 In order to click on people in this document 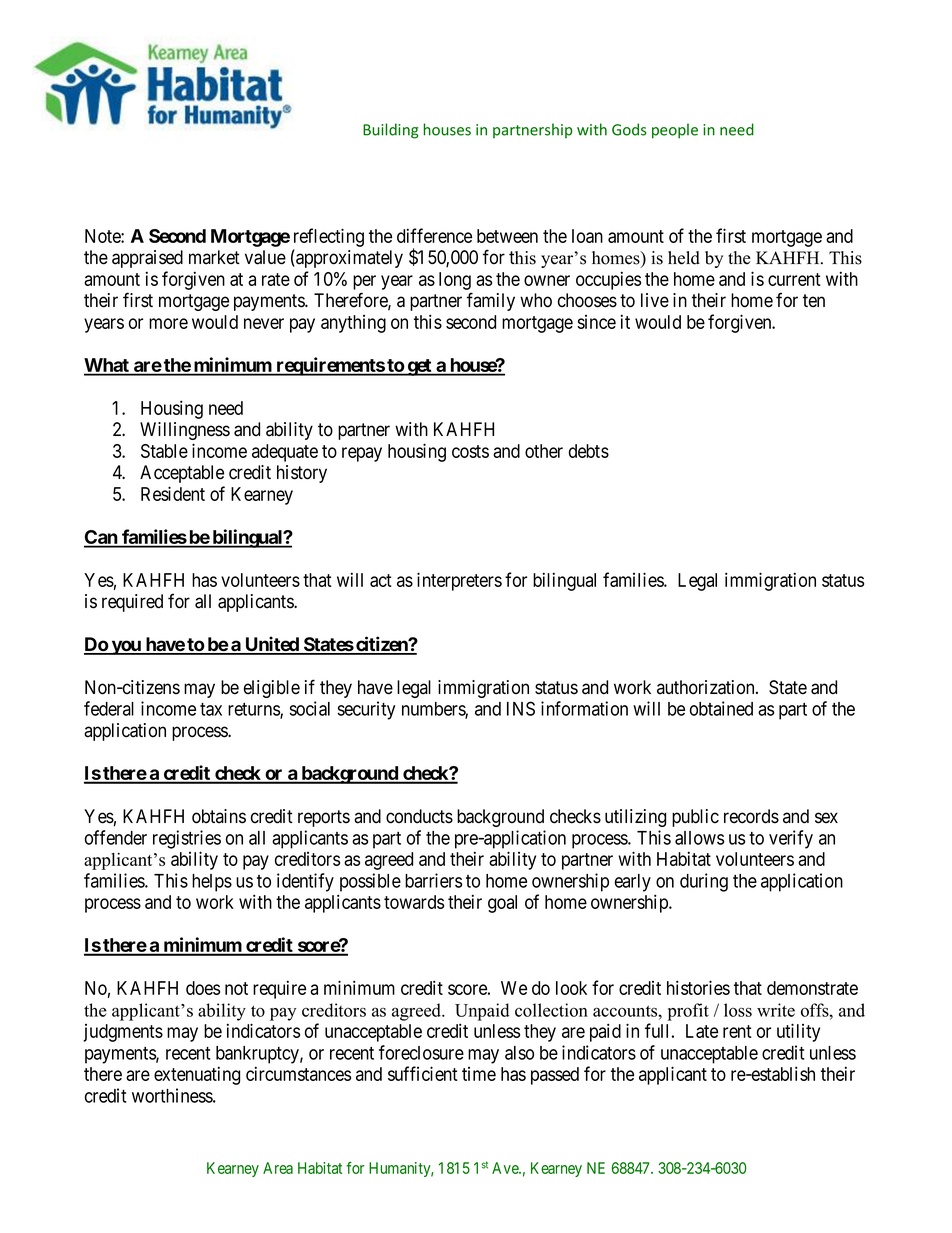, I will do `click(675, 131)`.
